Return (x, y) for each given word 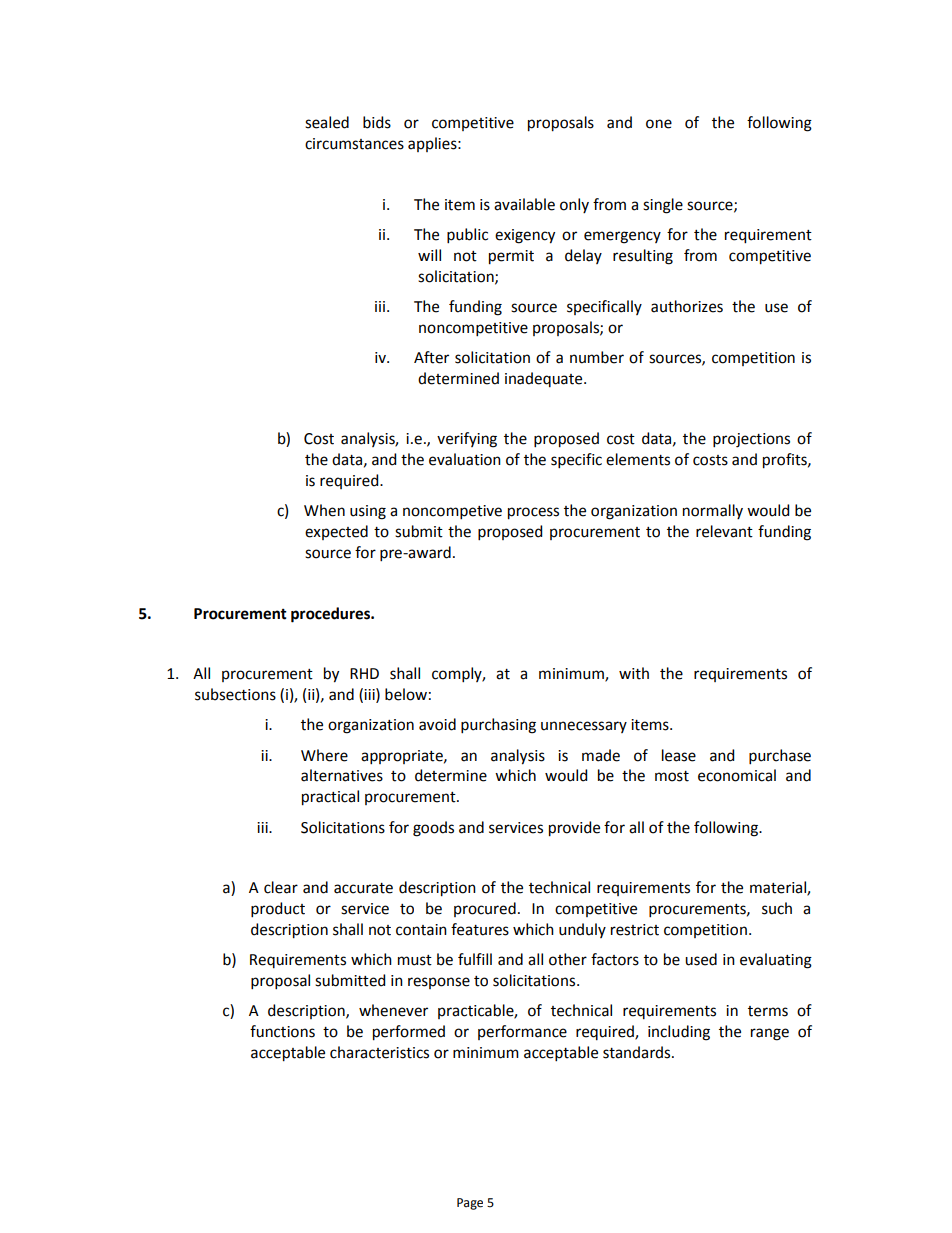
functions (282, 1031)
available (524, 204)
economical (737, 775)
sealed (327, 122)
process (533, 513)
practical (330, 798)
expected (336, 532)
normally (713, 511)
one (659, 124)
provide (574, 829)
